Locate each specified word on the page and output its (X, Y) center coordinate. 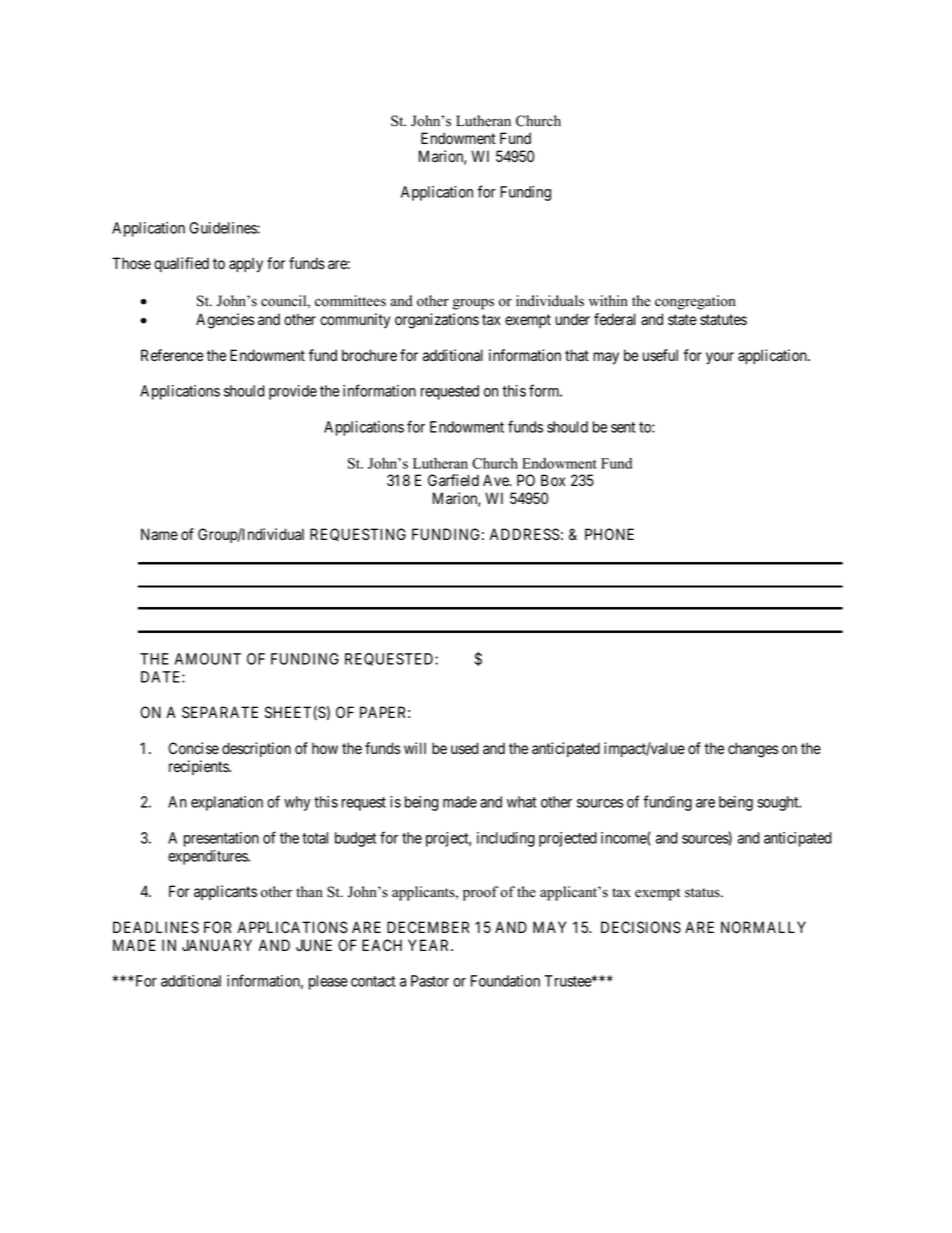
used (464, 748)
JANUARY (217, 945)
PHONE (609, 534)
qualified (181, 264)
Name (159, 534)
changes (753, 750)
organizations (437, 321)
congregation (695, 302)
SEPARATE (220, 712)
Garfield (453, 480)
